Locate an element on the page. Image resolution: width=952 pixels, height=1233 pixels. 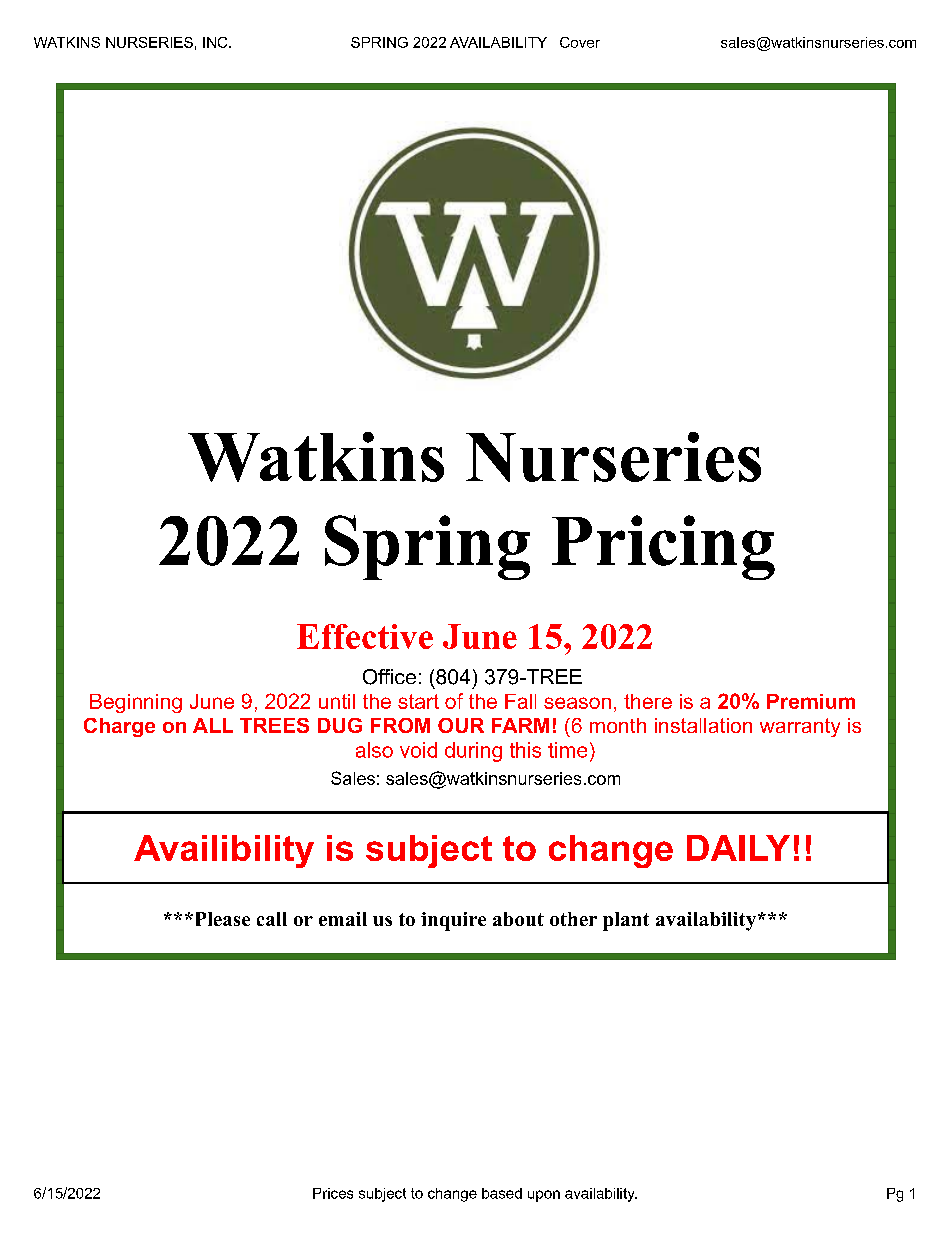
Effective is located at coordinates (365, 636).
